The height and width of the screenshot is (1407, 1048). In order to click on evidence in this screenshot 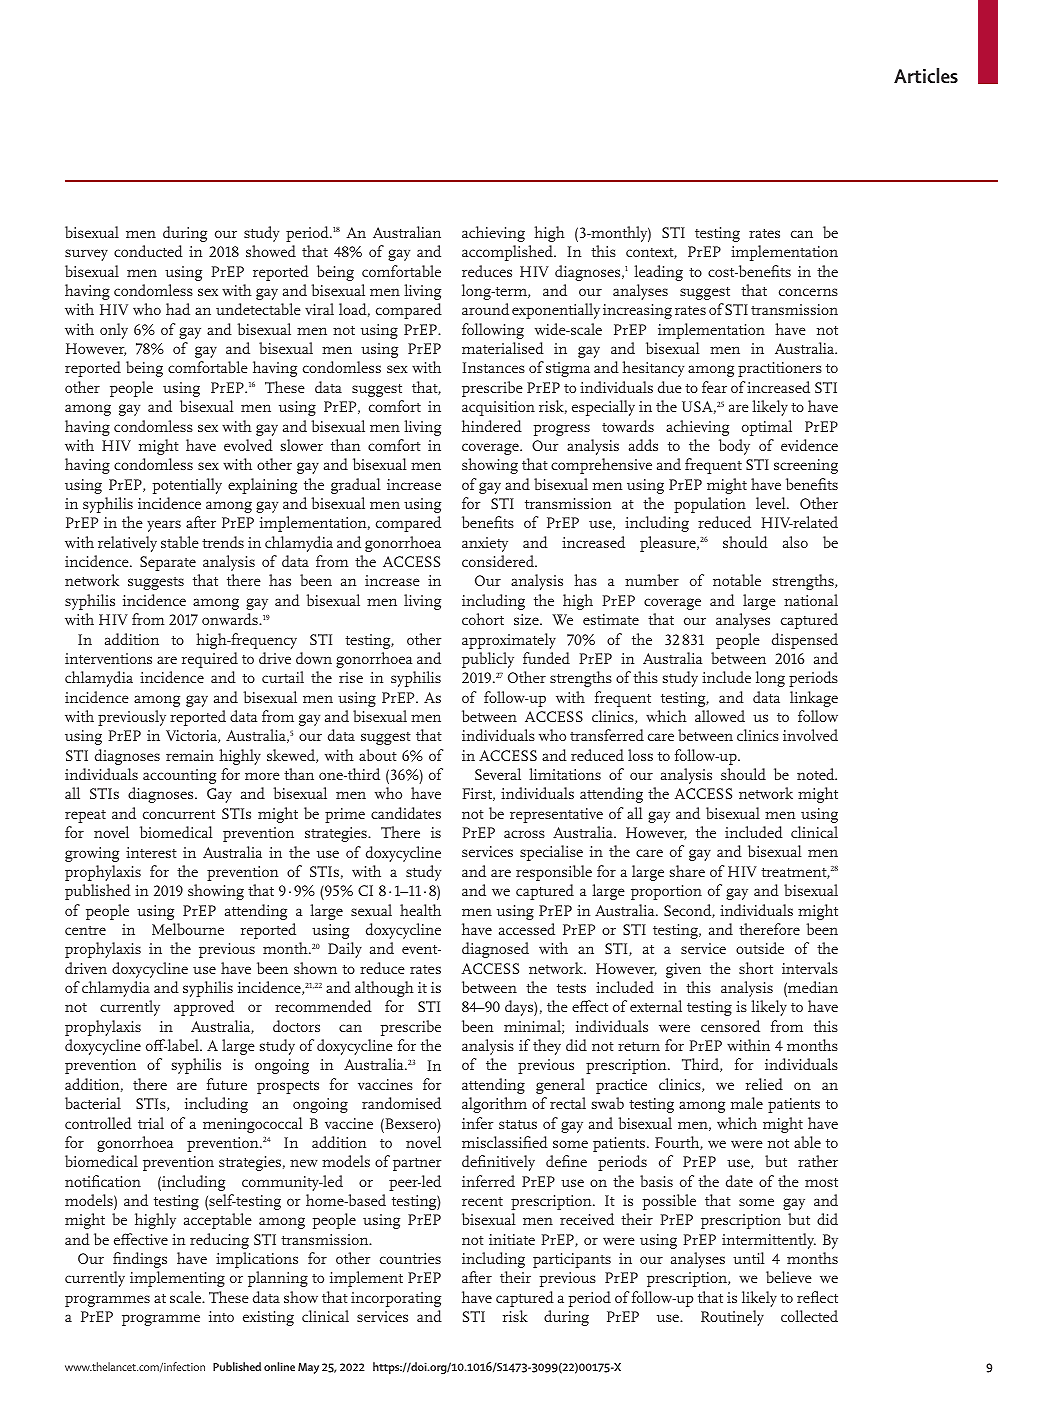, I will do `click(809, 445)`.
